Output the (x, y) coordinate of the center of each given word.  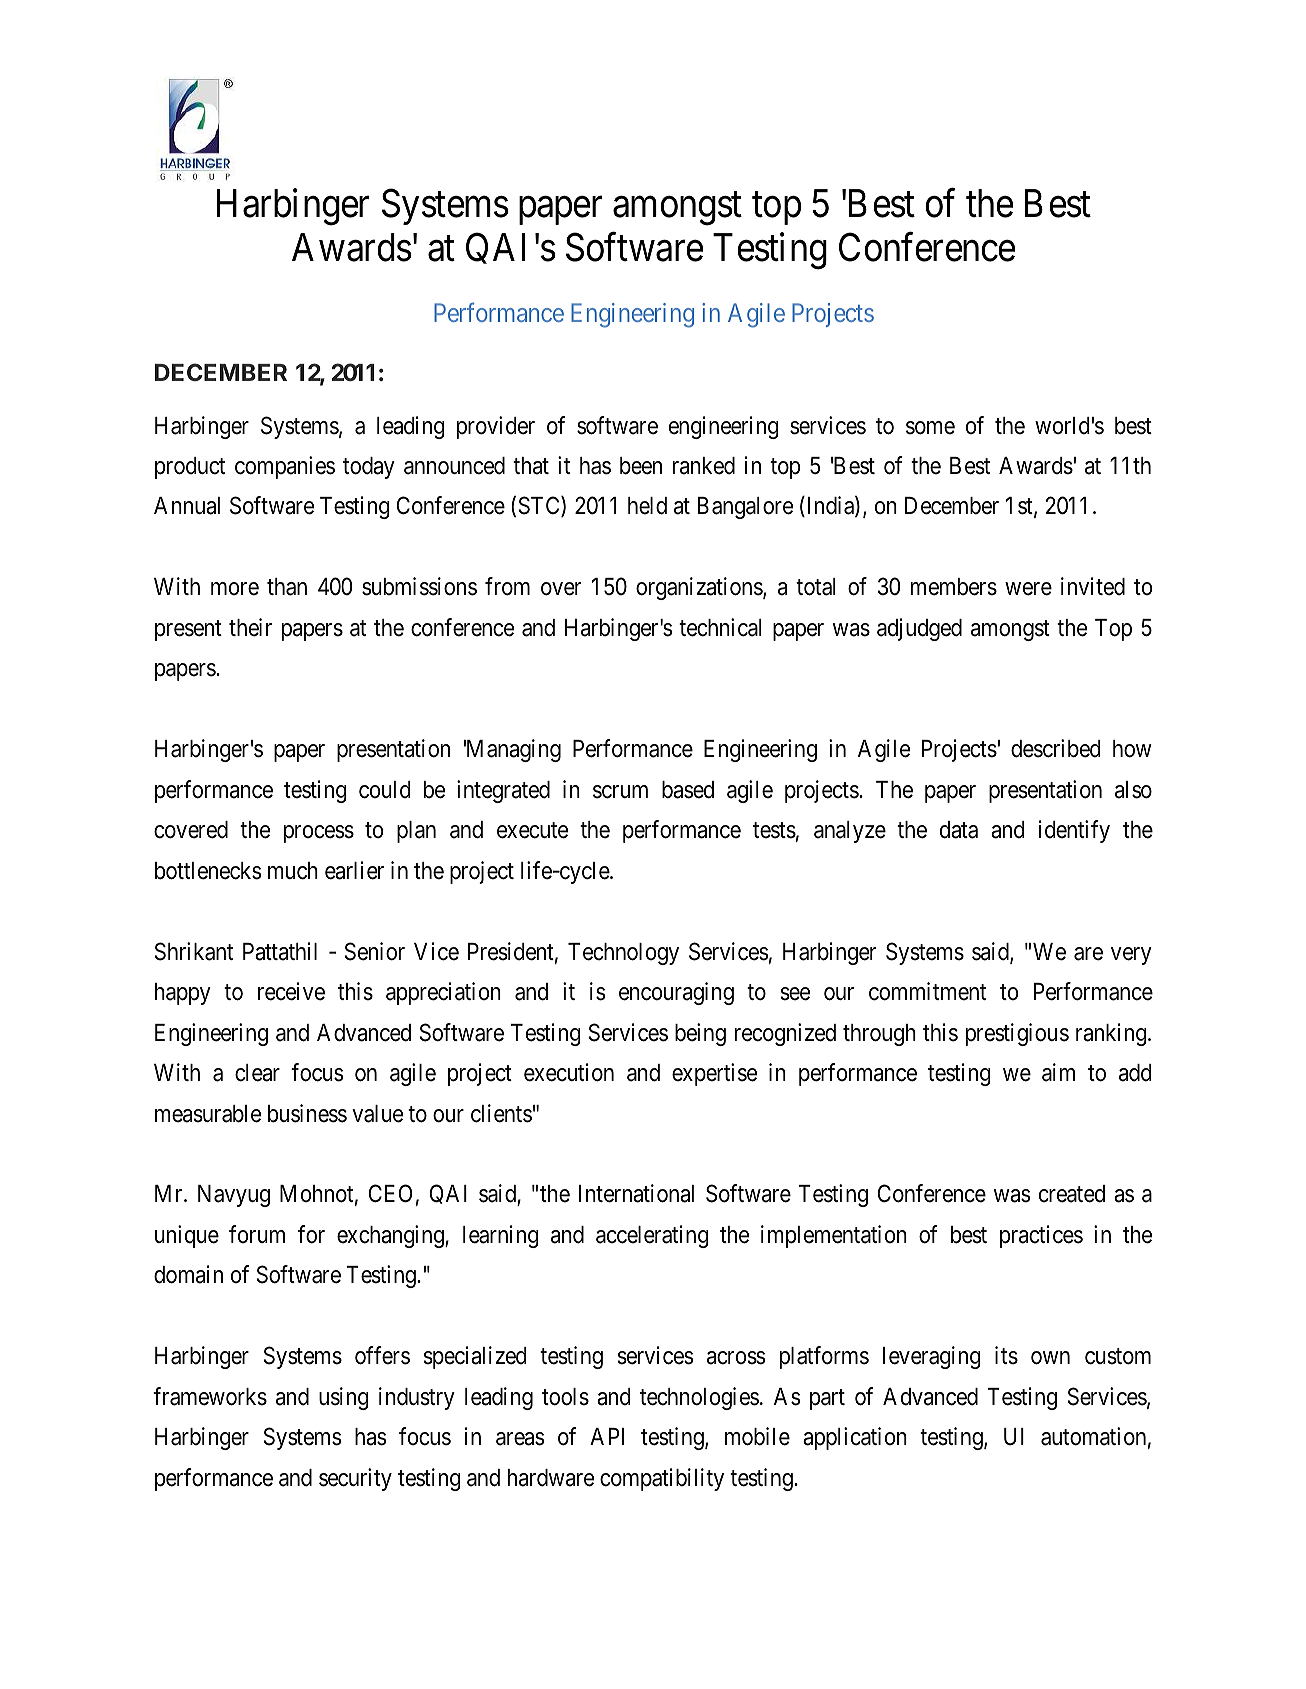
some (930, 428)
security (355, 1479)
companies (285, 467)
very (1131, 956)
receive (291, 991)
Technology (623, 954)
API (607, 1436)
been (641, 466)
